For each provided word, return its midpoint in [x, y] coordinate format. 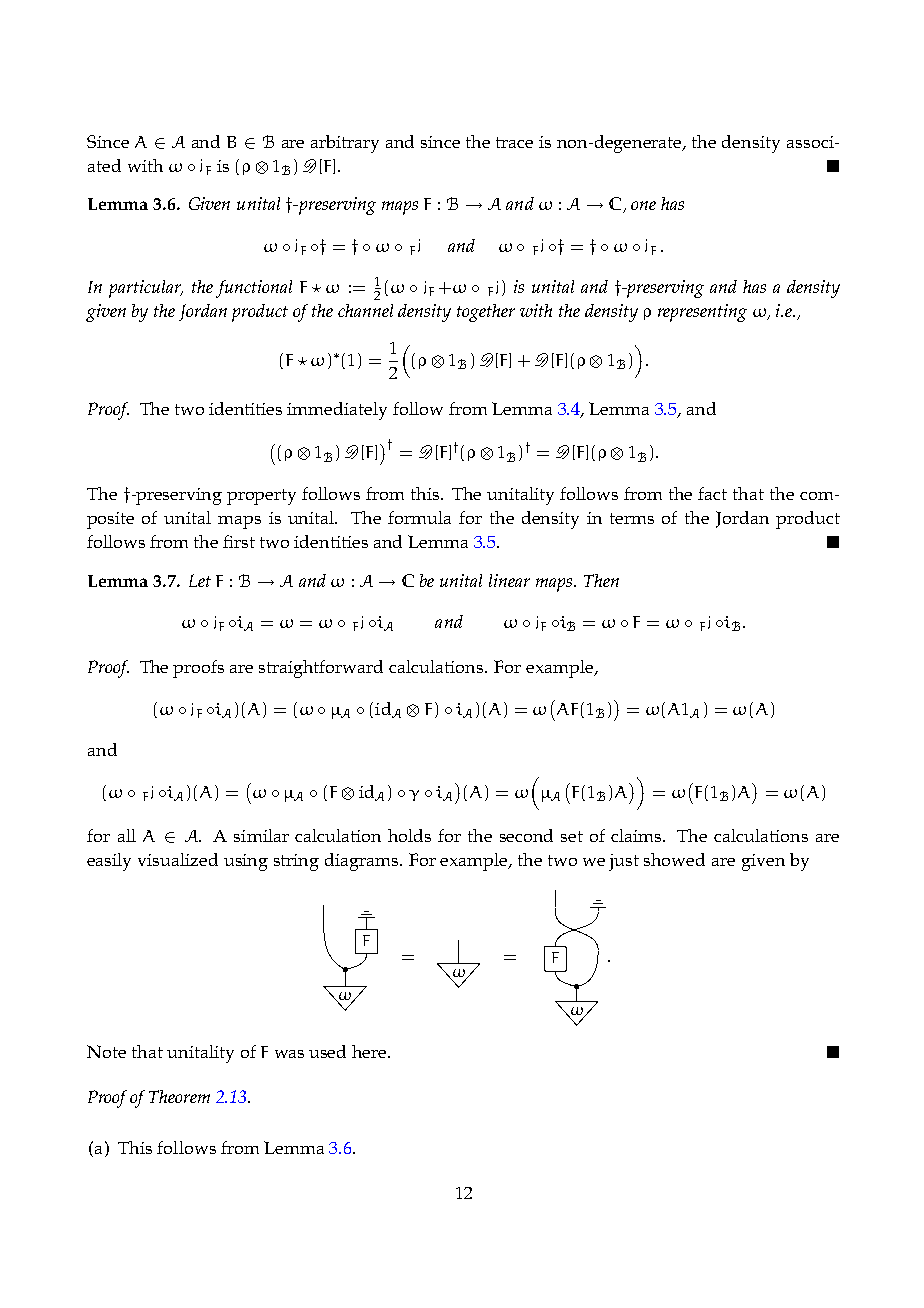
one [643, 205]
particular [146, 289]
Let [200, 580]
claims [638, 835]
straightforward [321, 669]
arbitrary [345, 144]
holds [409, 835]
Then [601, 580]
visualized [178, 859]
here [370, 1051]
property [261, 497]
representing [702, 313]
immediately [337, 411]
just [624, 862]
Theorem [179, 1096]
